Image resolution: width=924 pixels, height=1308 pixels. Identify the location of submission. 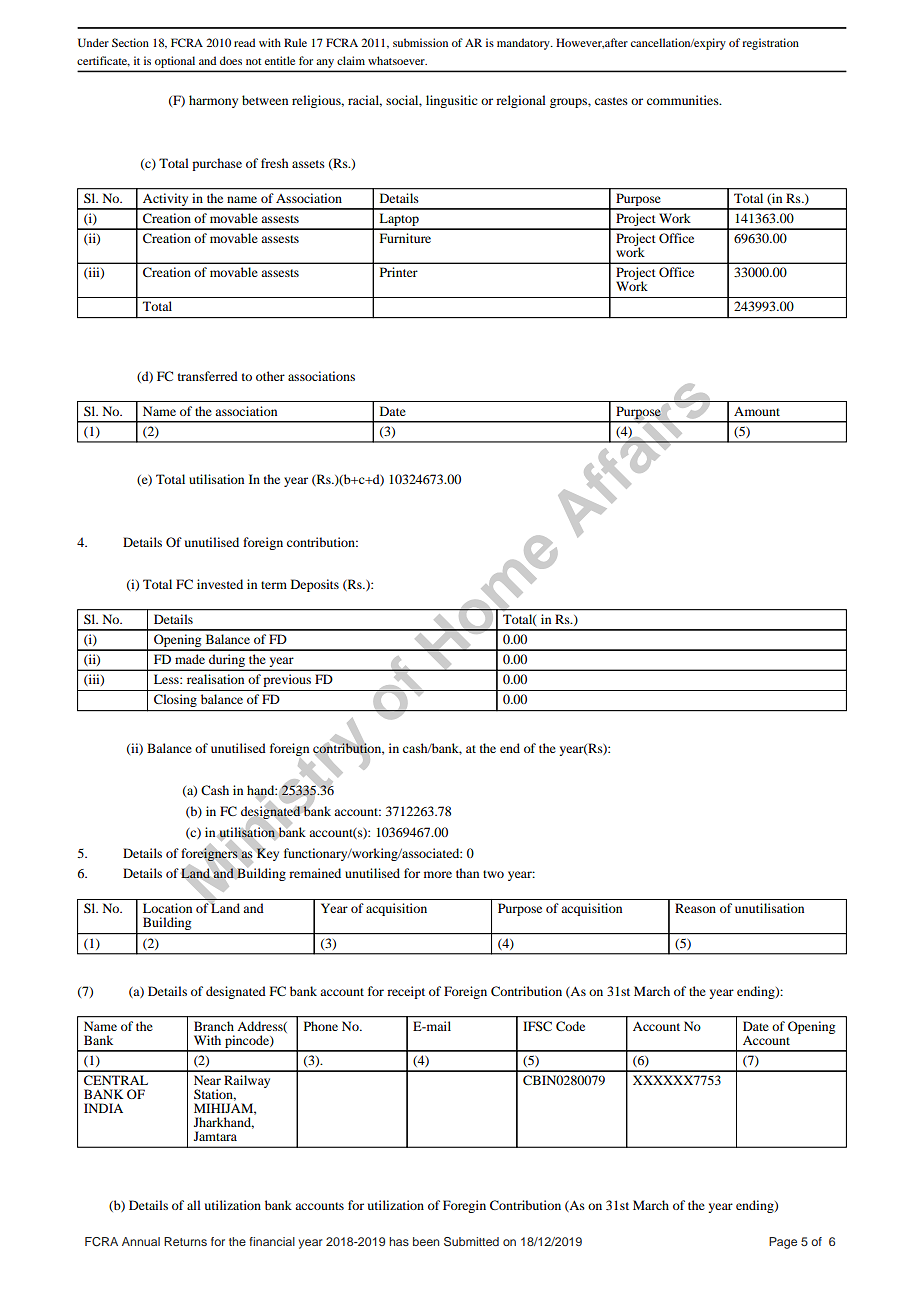
(420, 42).
